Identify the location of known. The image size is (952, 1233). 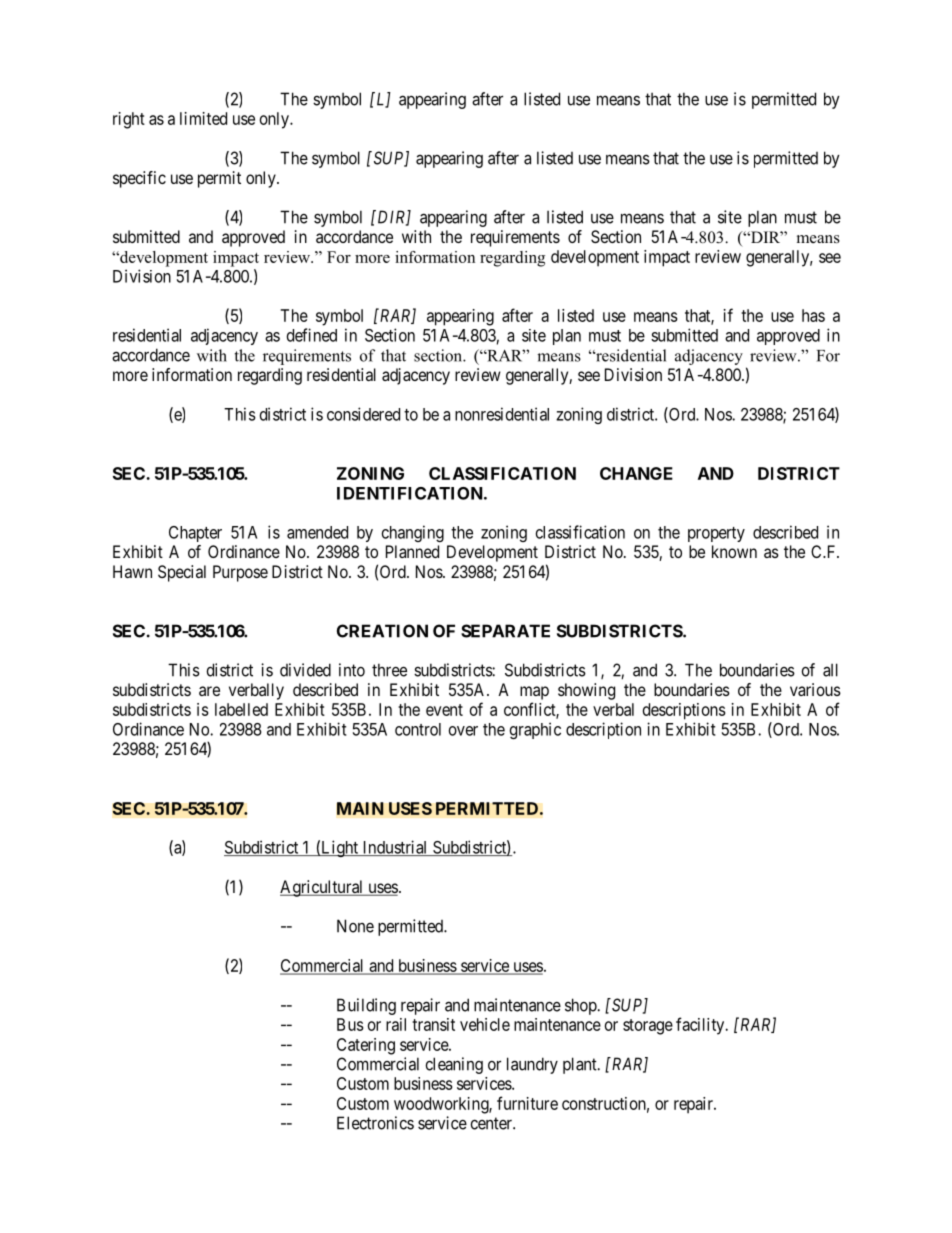
(734, 551).
